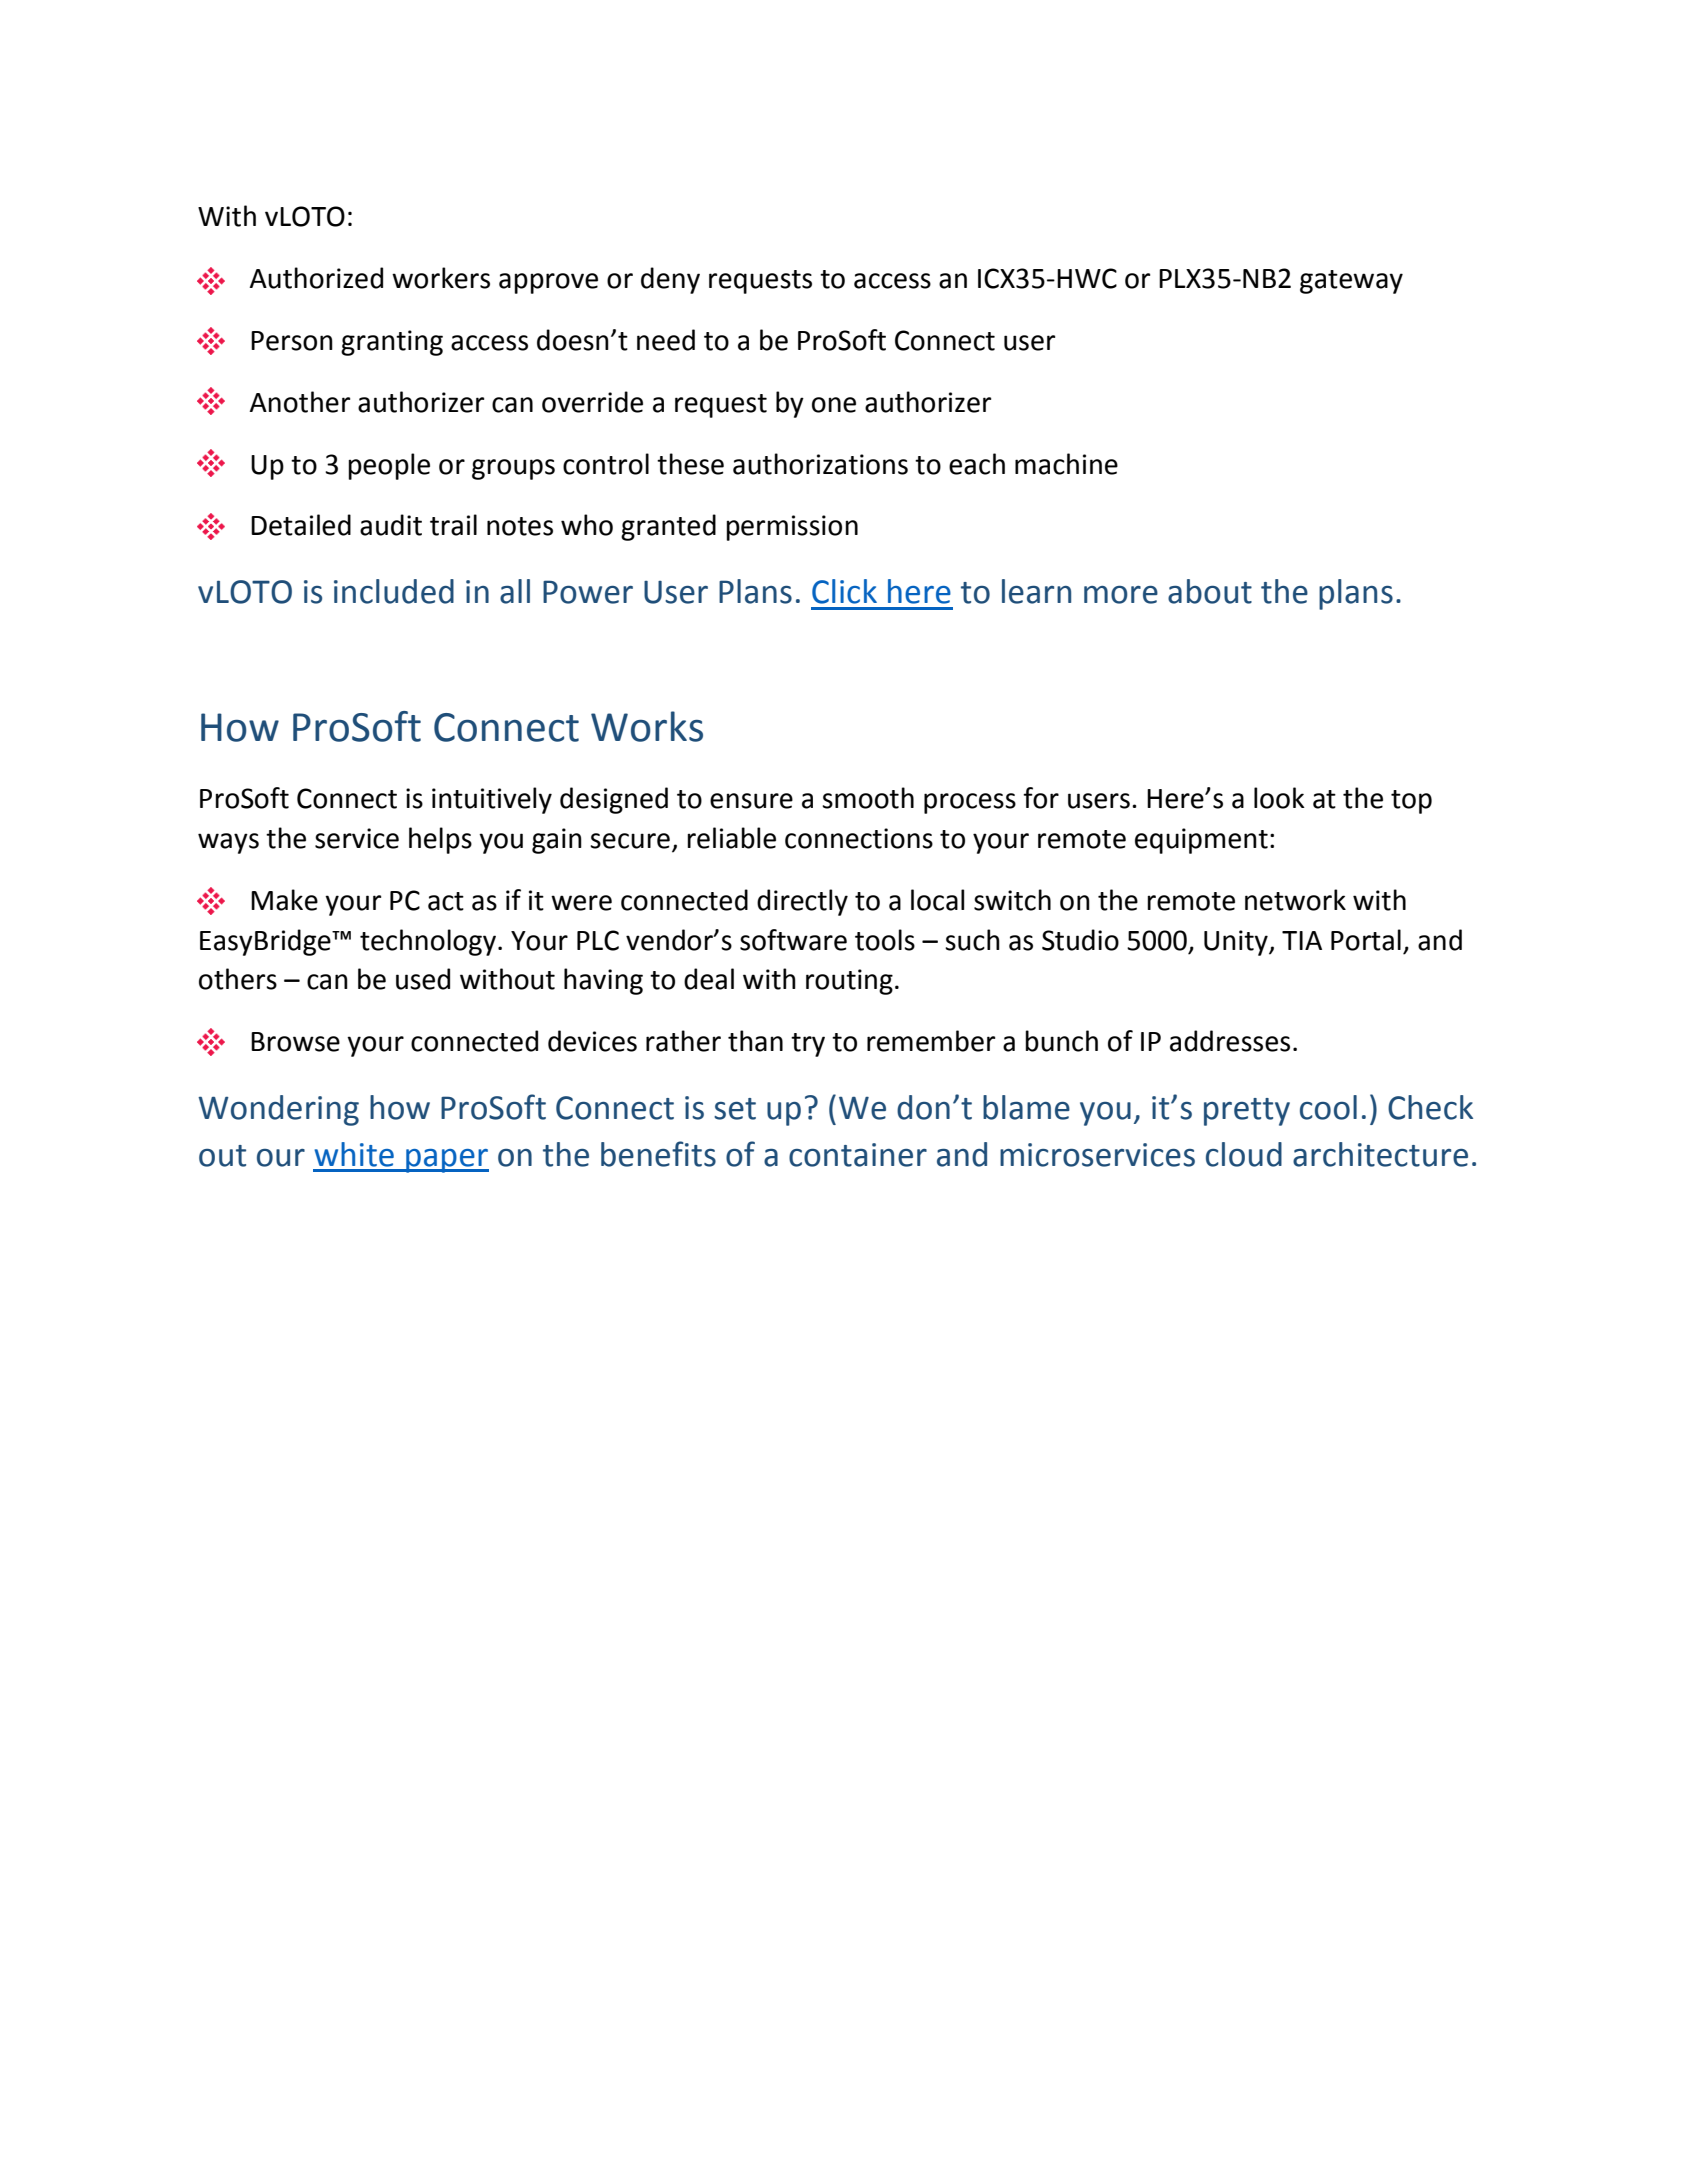  Describe the element at coordinates (670, 280) in the page. I see `deny` at that location.
